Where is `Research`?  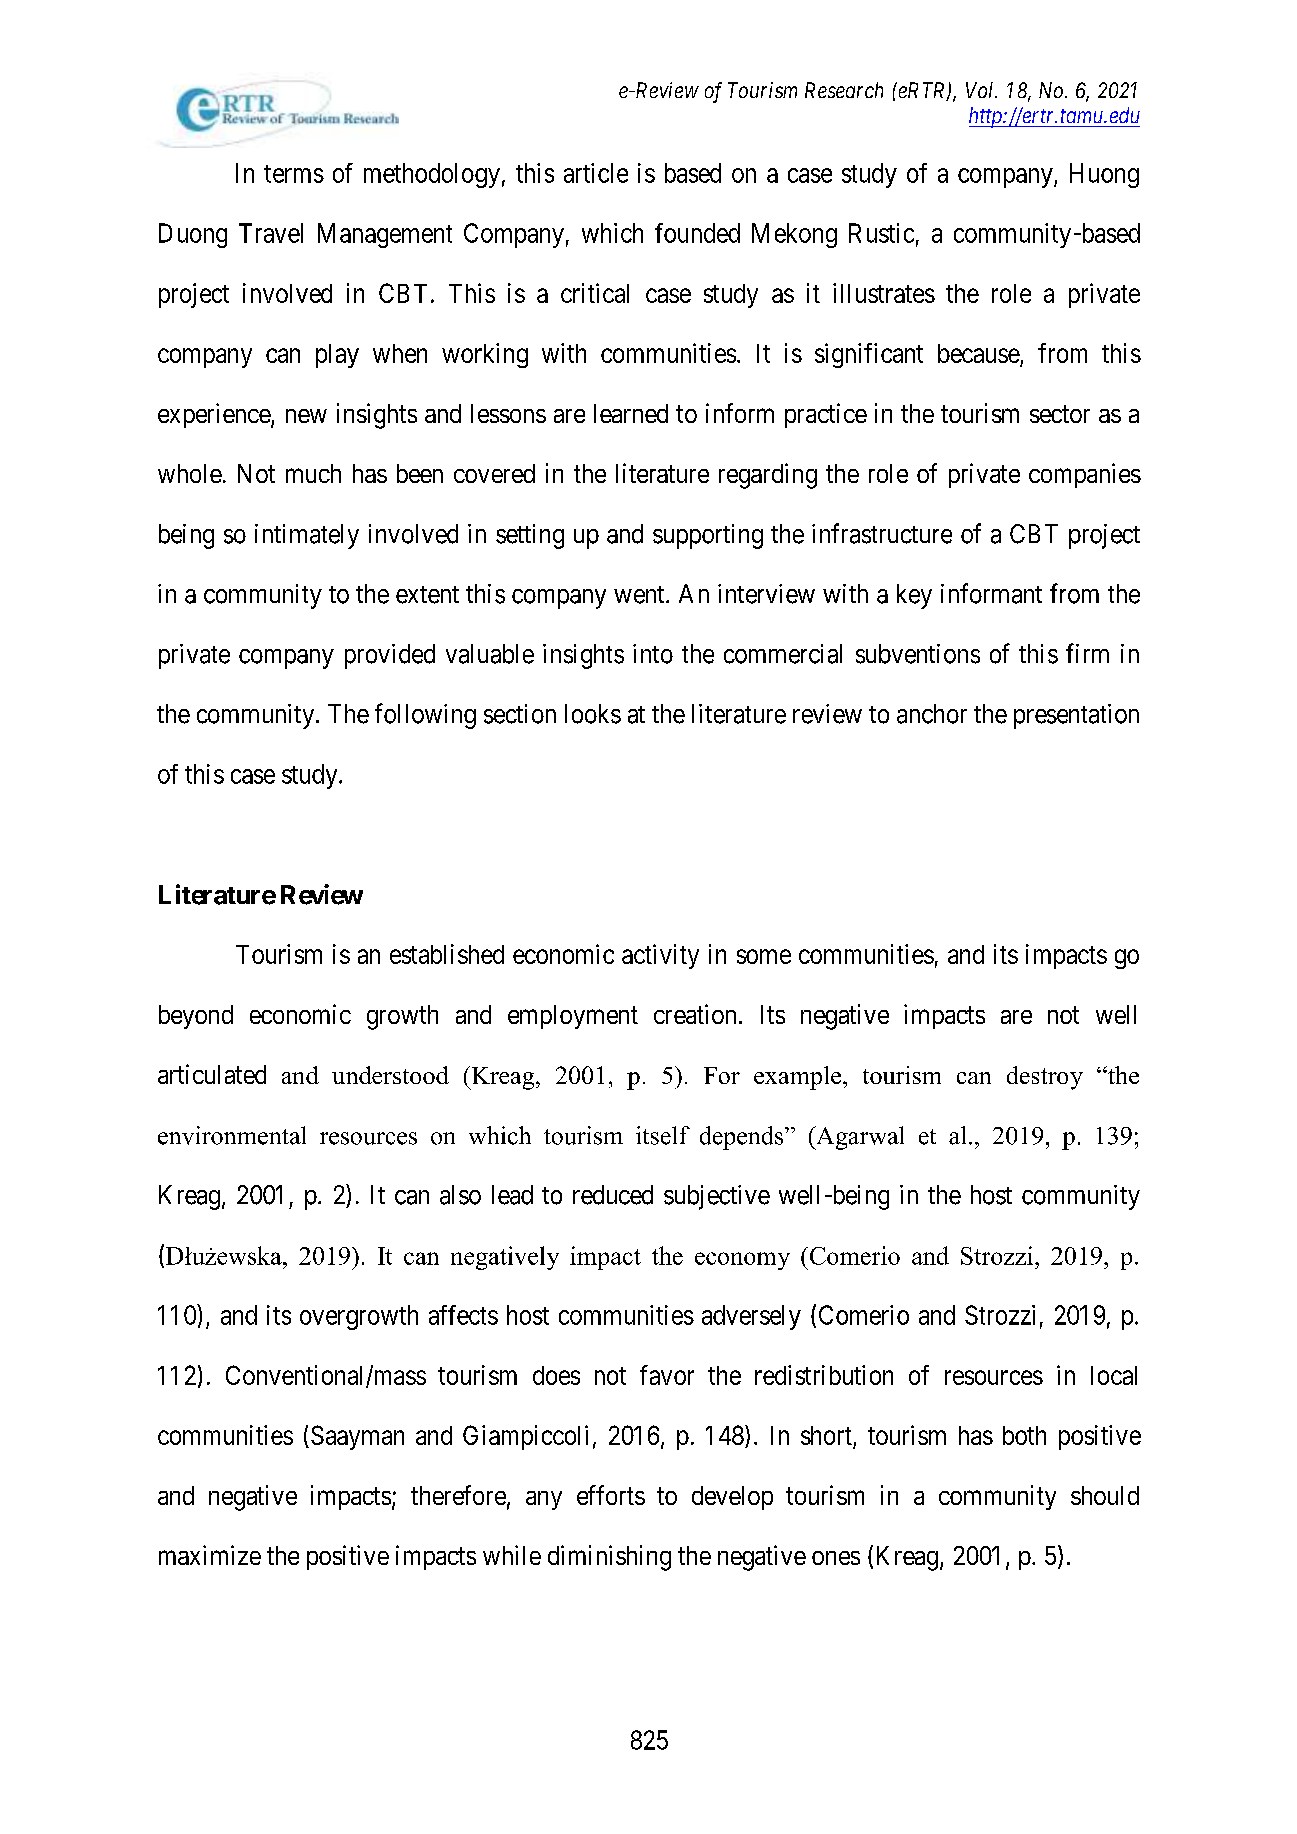 Research is located at coordinates (844, 90).
